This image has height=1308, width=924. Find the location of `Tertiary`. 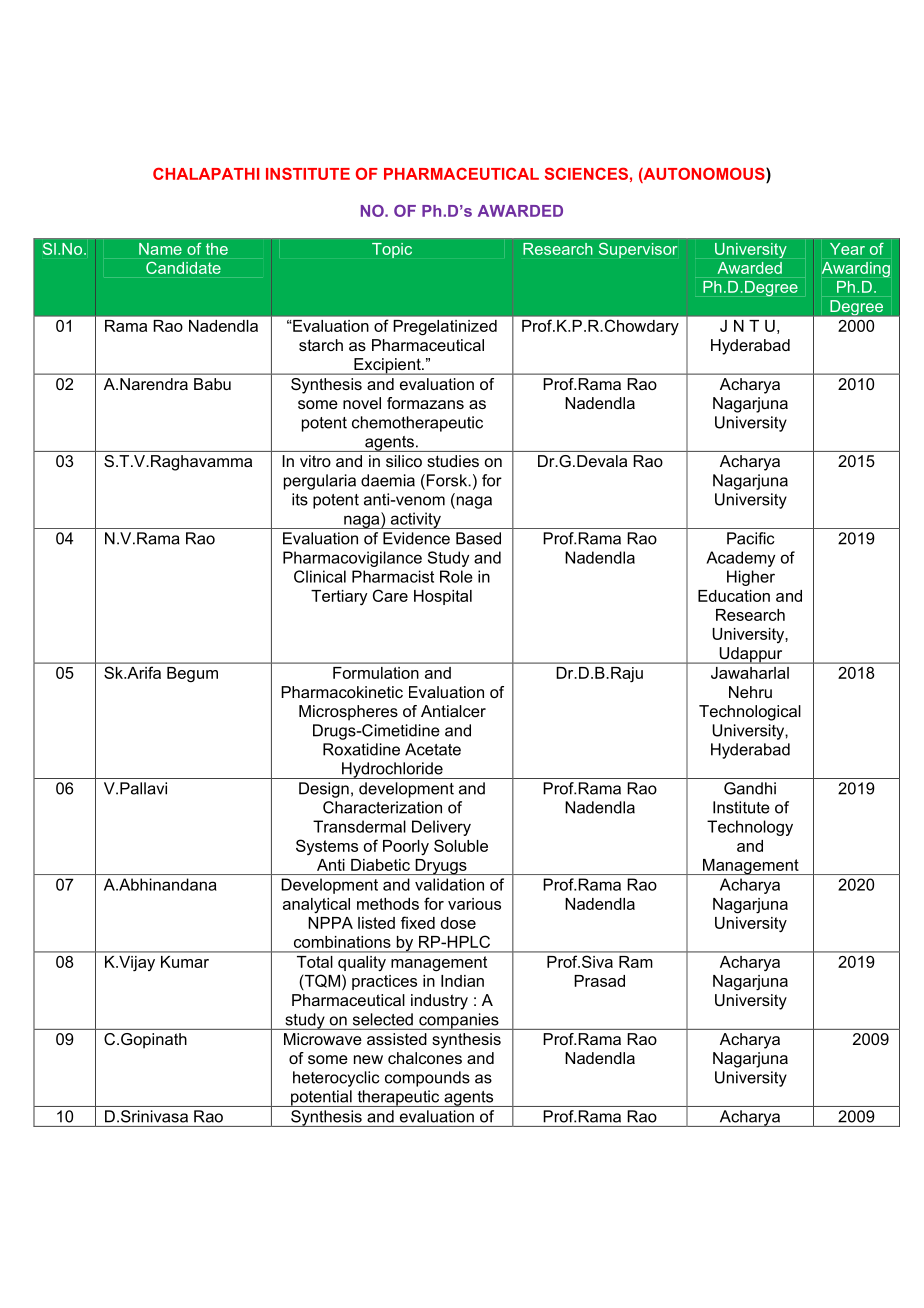

Tertiary is located at coordinates (339, 597).
